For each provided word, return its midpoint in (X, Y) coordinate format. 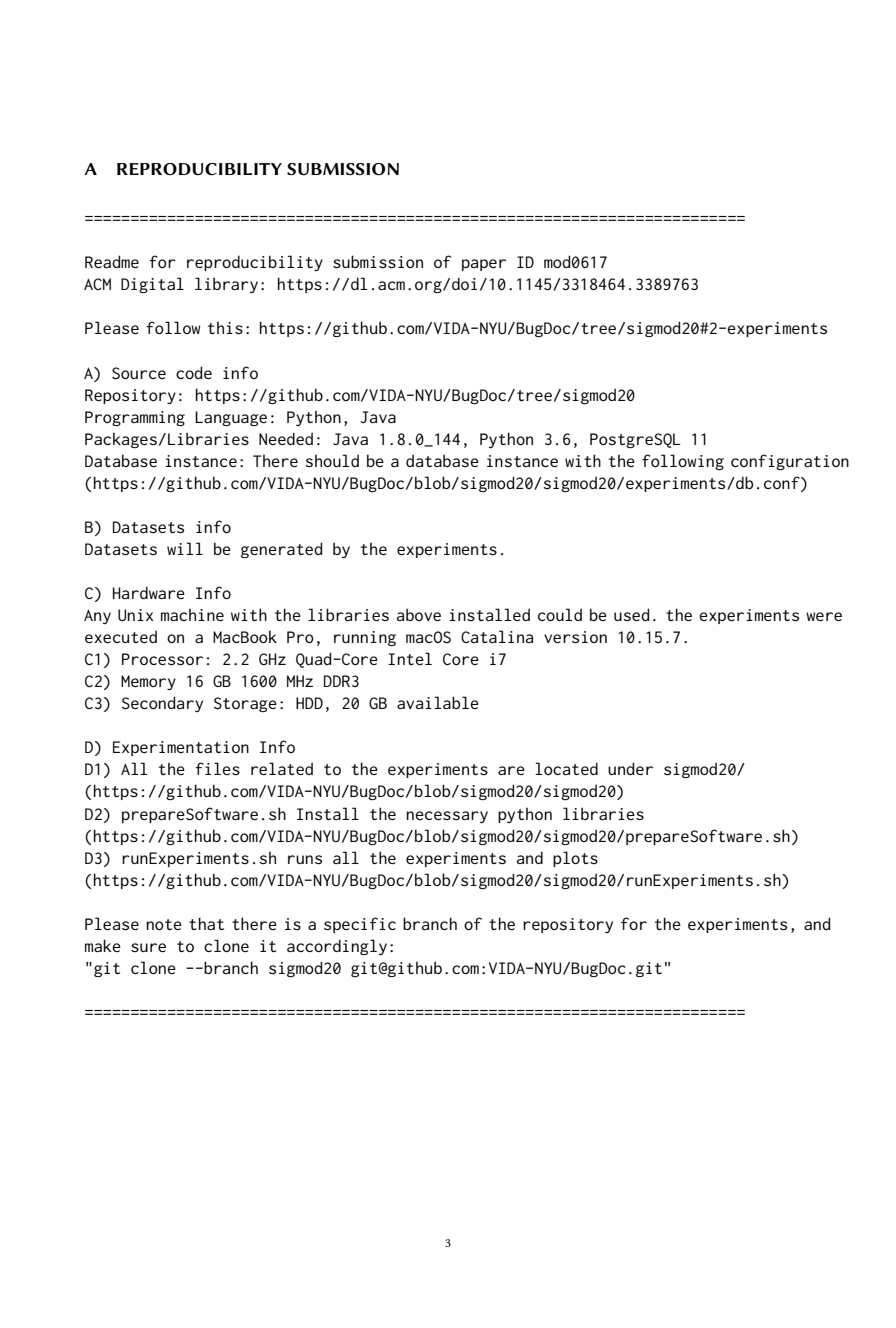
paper (484, 265)
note (164, 924)
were (824, 616)
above (419, 614)
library (226, 285)
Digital (152, 285)
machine (192, 615)
